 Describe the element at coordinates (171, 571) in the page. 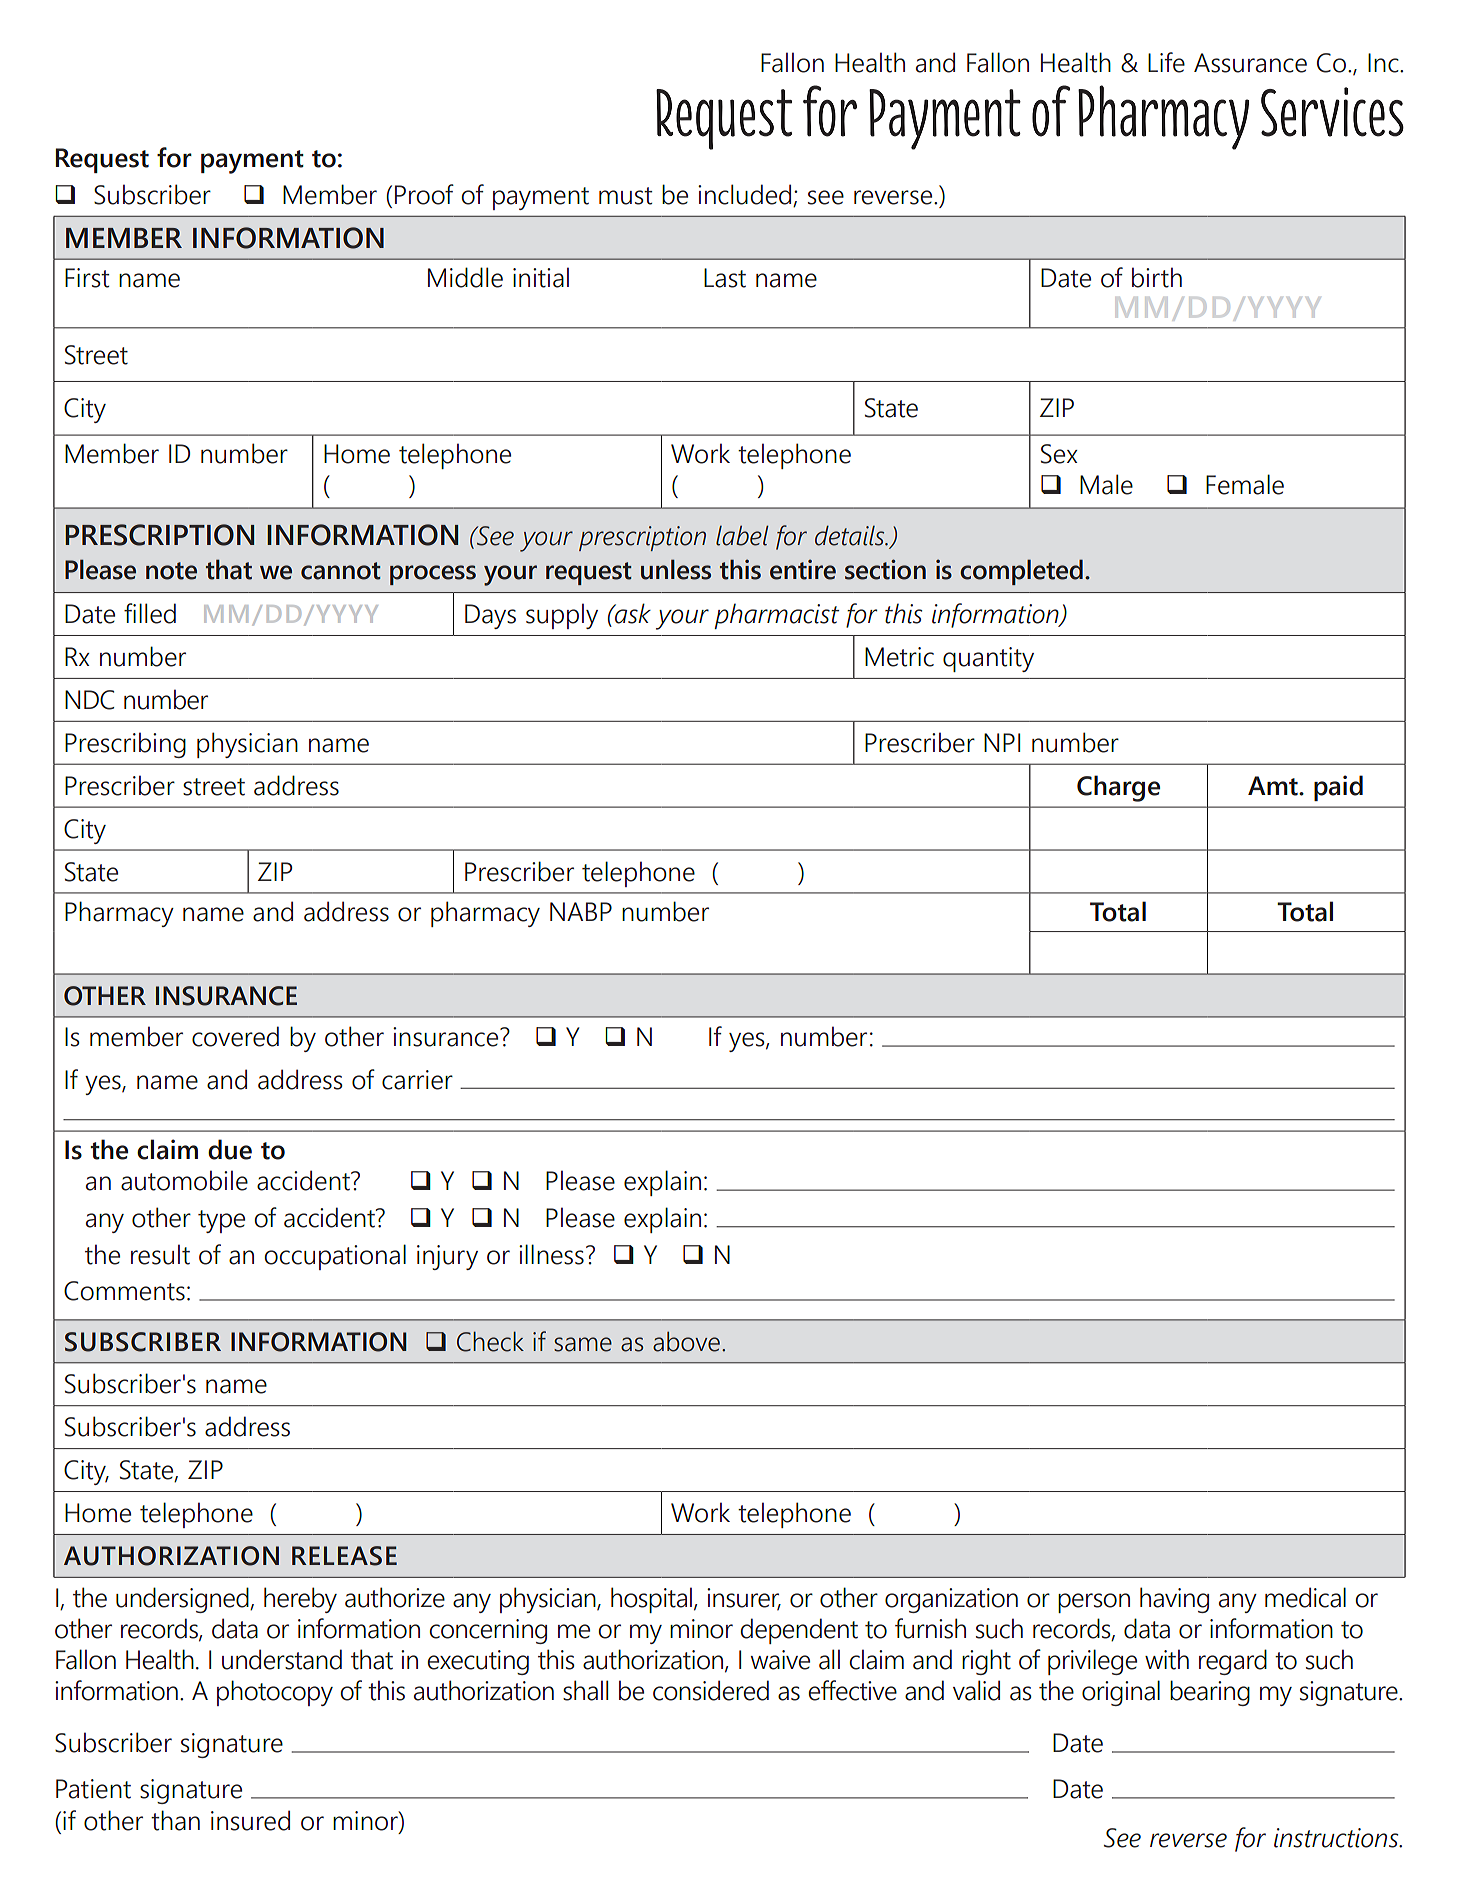

I see `note` at that location.
